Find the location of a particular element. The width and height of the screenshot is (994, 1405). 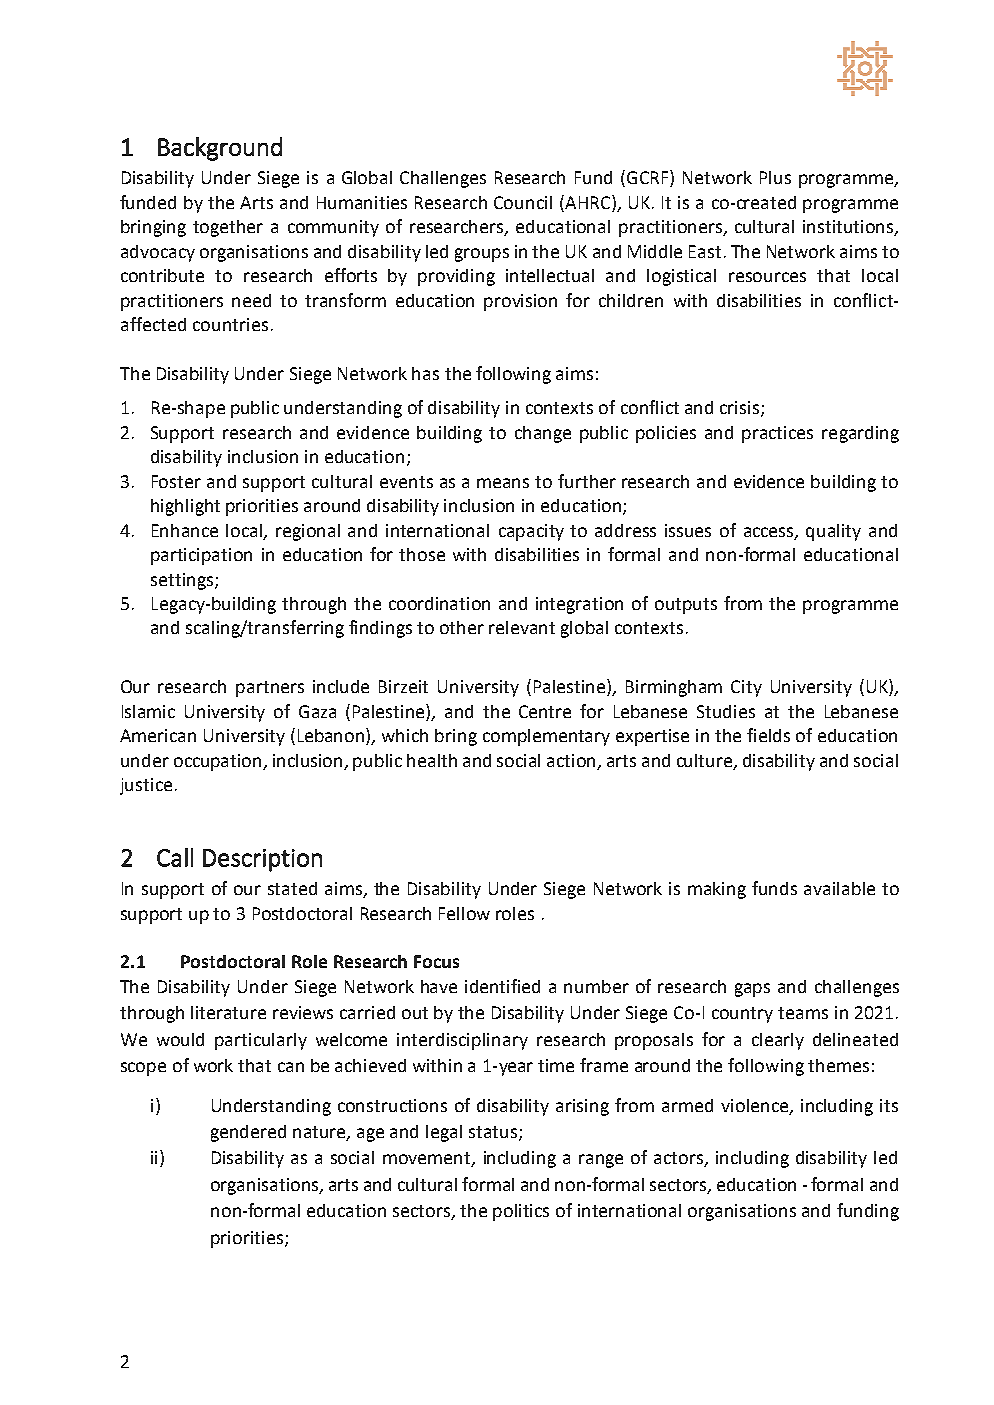

Council is located at coordinates (523, 202).
